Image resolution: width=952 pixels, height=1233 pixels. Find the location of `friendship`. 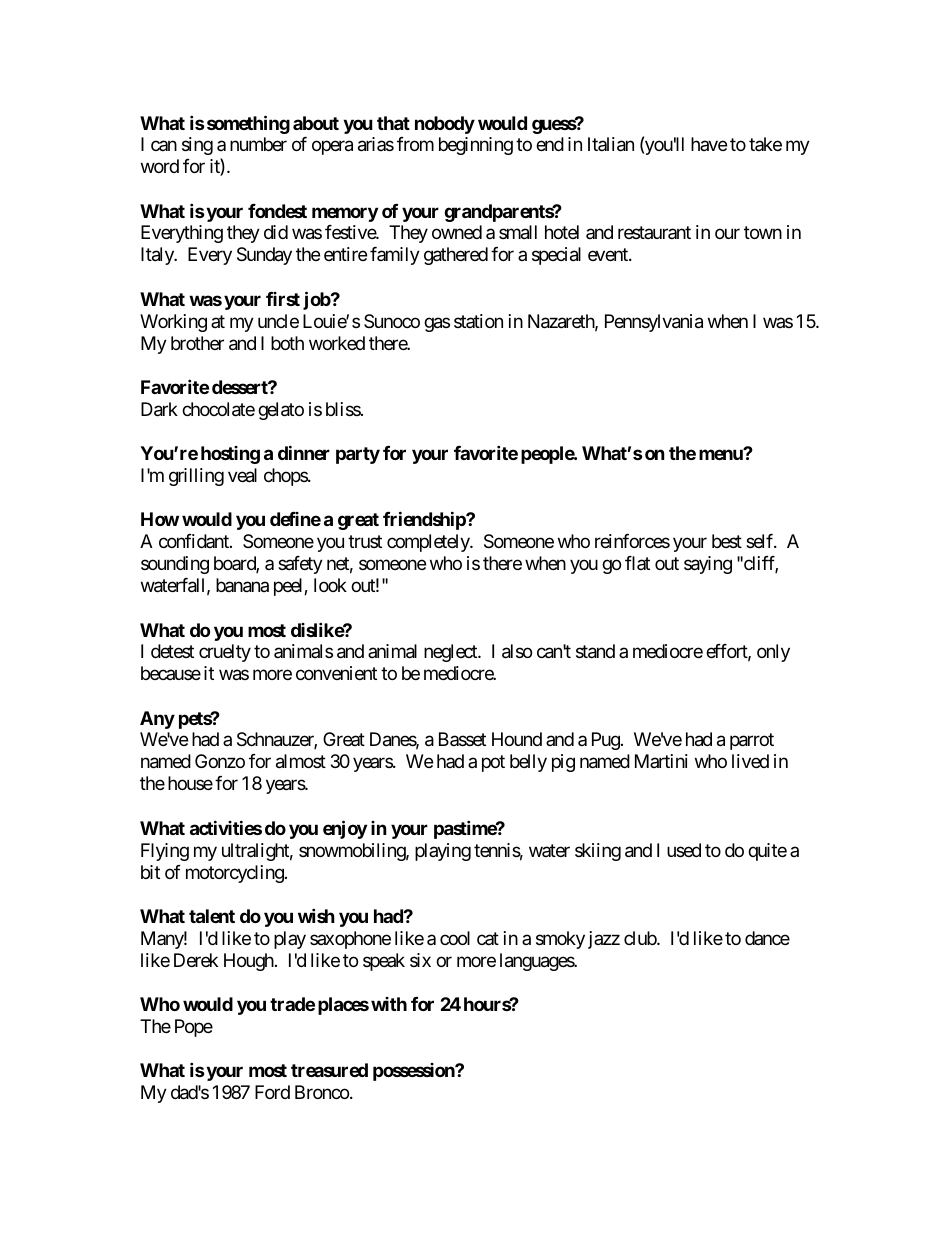

friendship is located at coordinates (425, 520).
